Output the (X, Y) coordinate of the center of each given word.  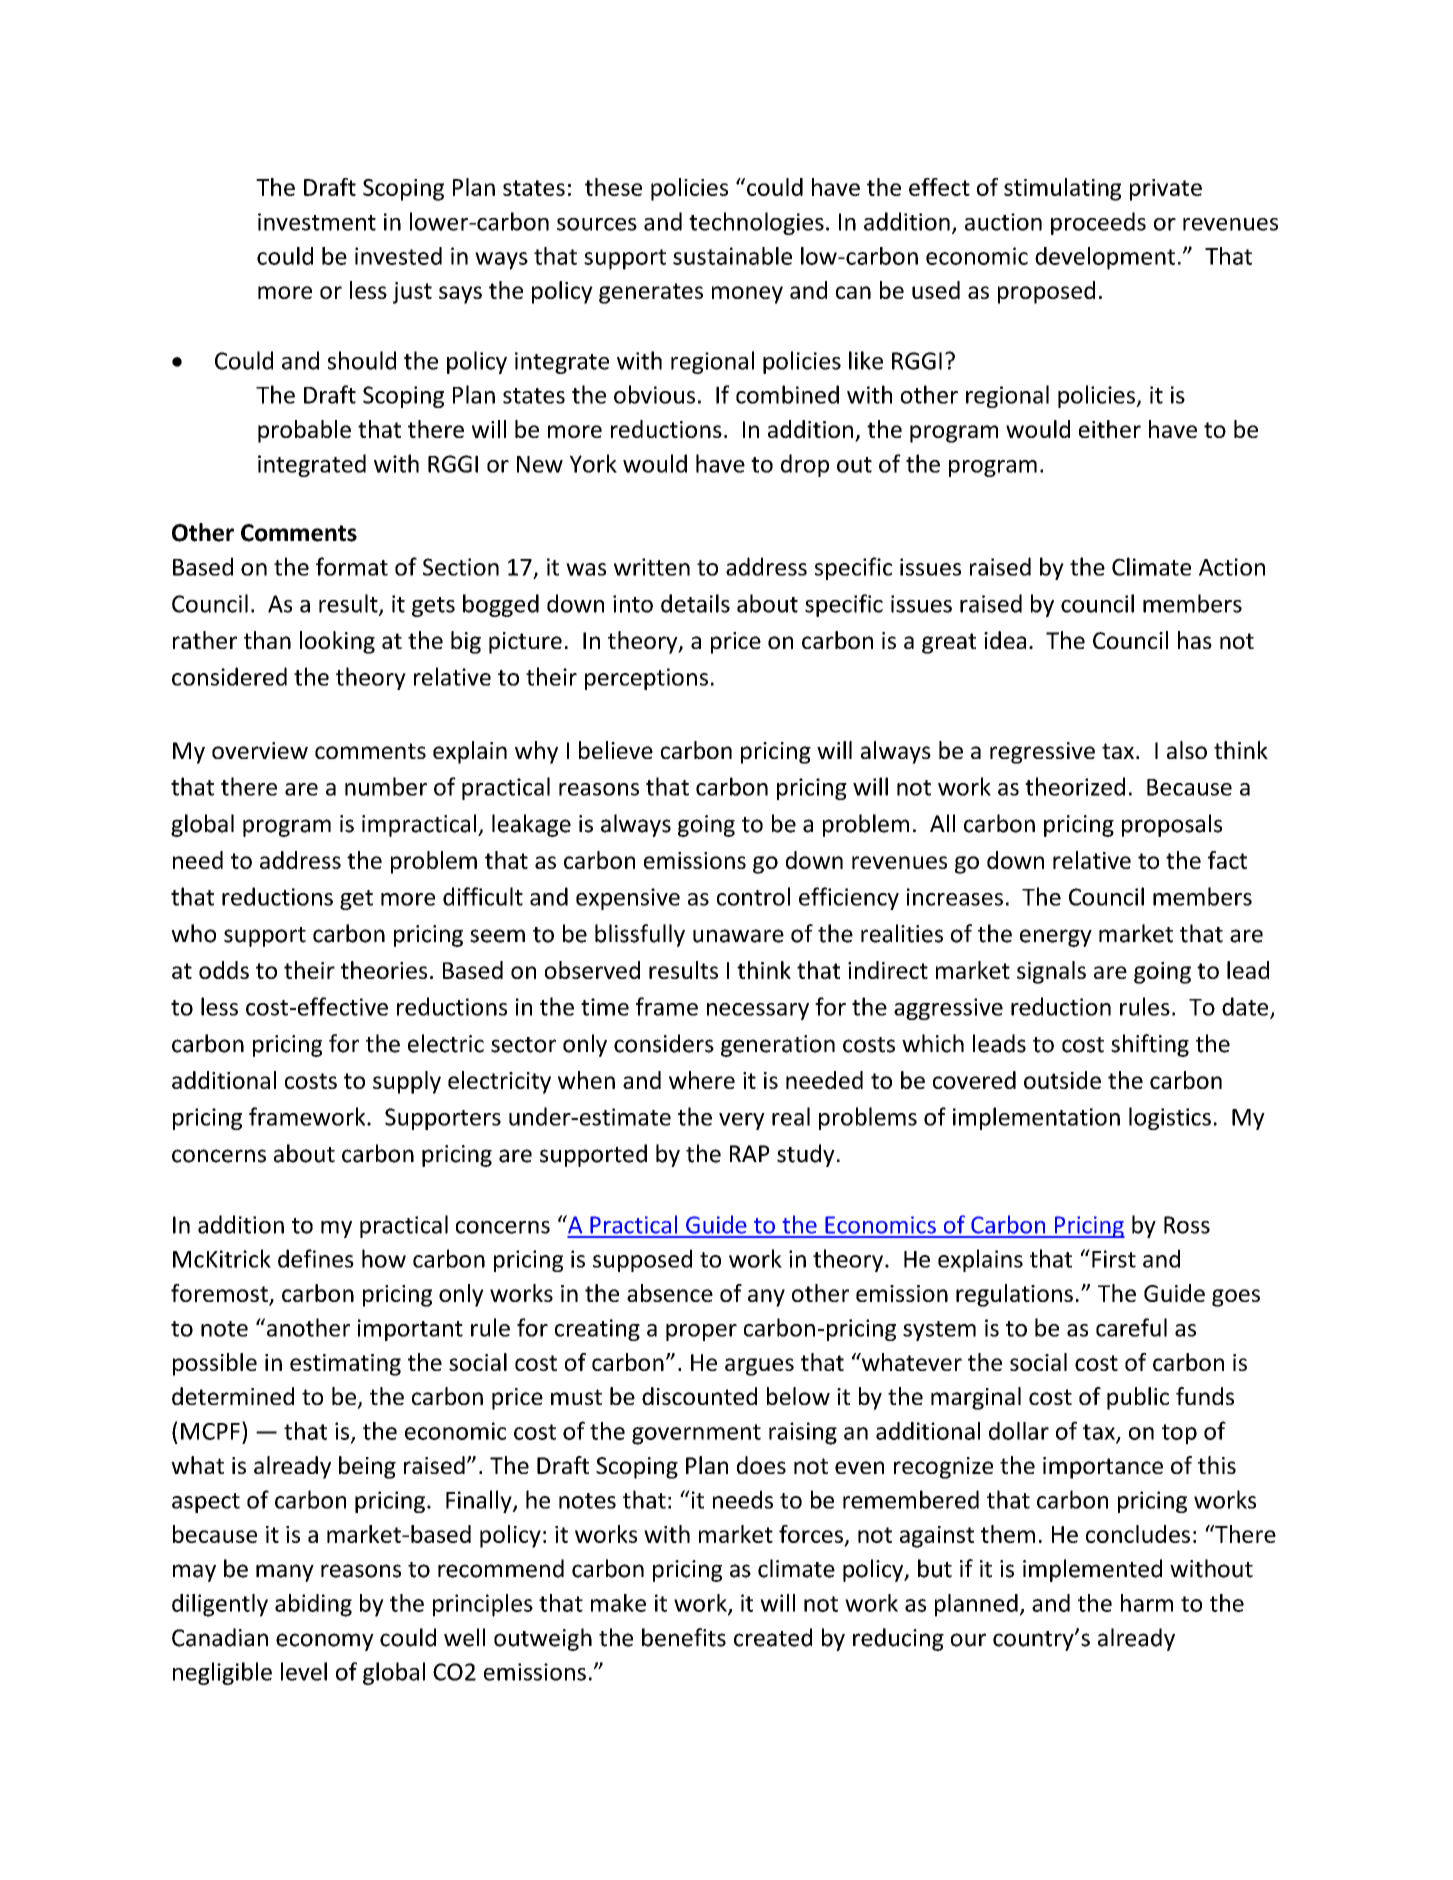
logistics (1170, 1118)
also (1187, 750)
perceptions (646, 679)
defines (316, 1258)
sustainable (732, 256)
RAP (750, 1153)
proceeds (1098, 223)
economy (325, 1642)
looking (337, 642)
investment (317, 222)
